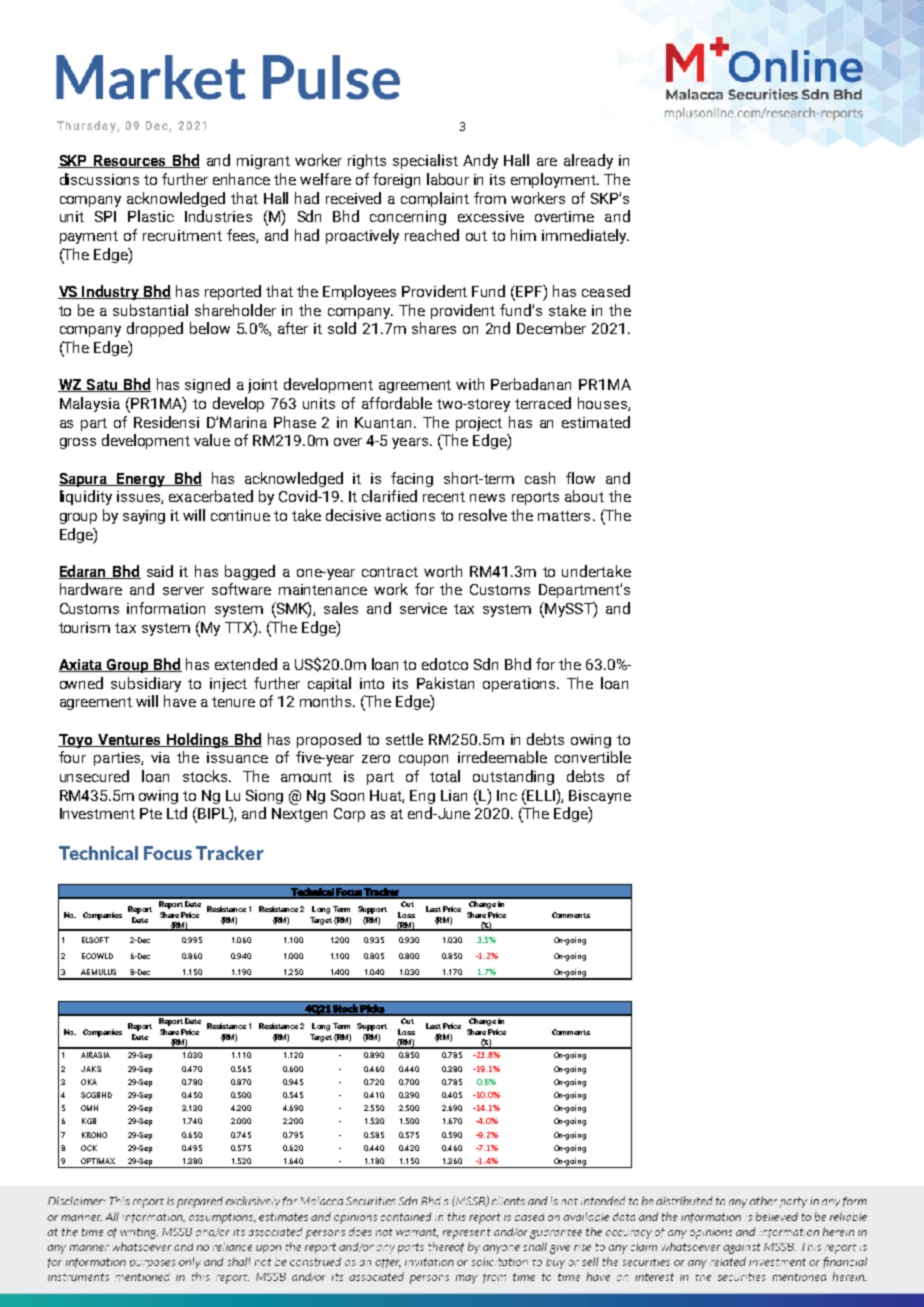 Image resolution: width=924 pixels, height=1307 pixels. I want to click on Resources, so click(130, 161).
